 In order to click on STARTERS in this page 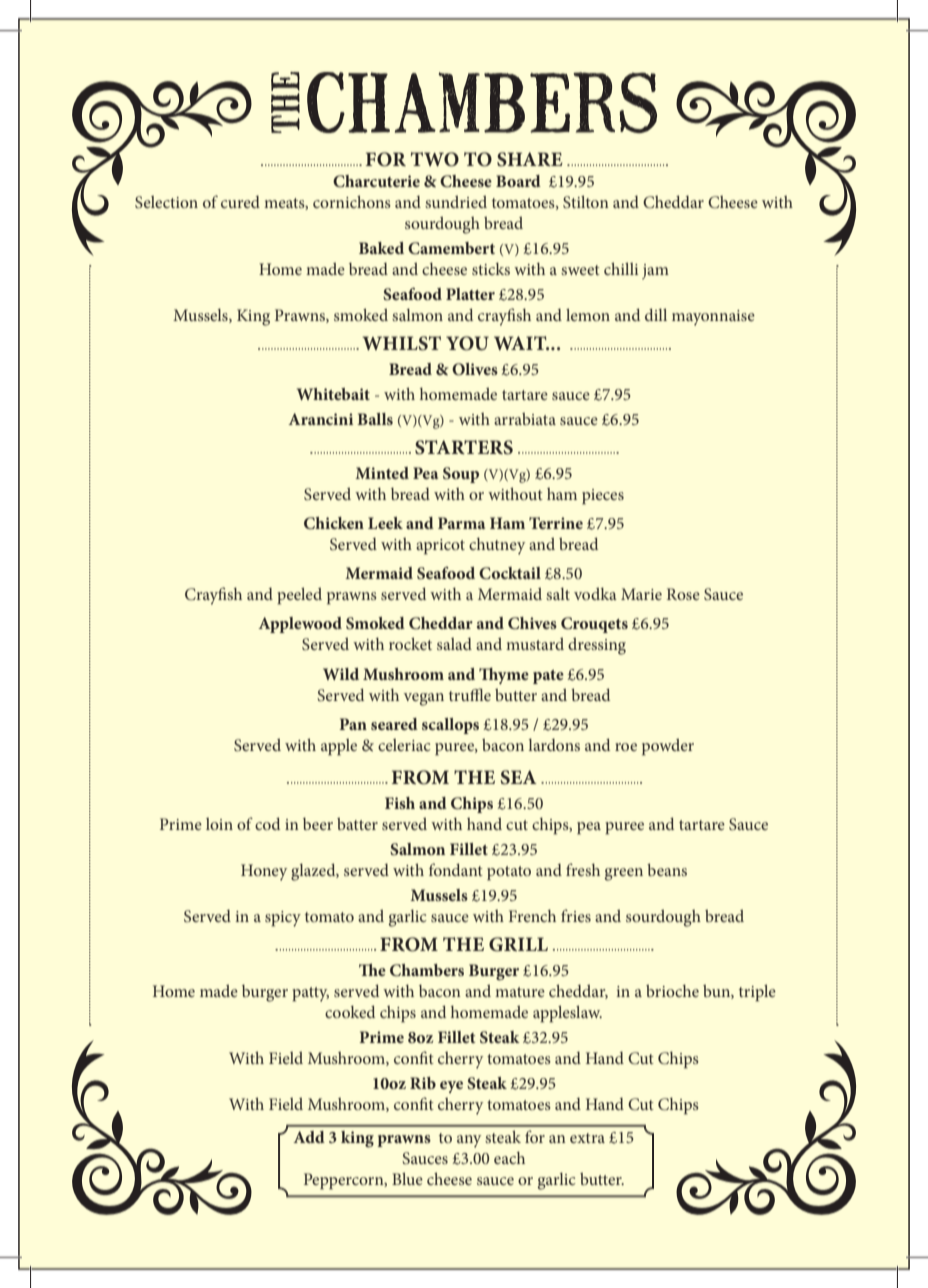, I will do `click(464, 447)`.
